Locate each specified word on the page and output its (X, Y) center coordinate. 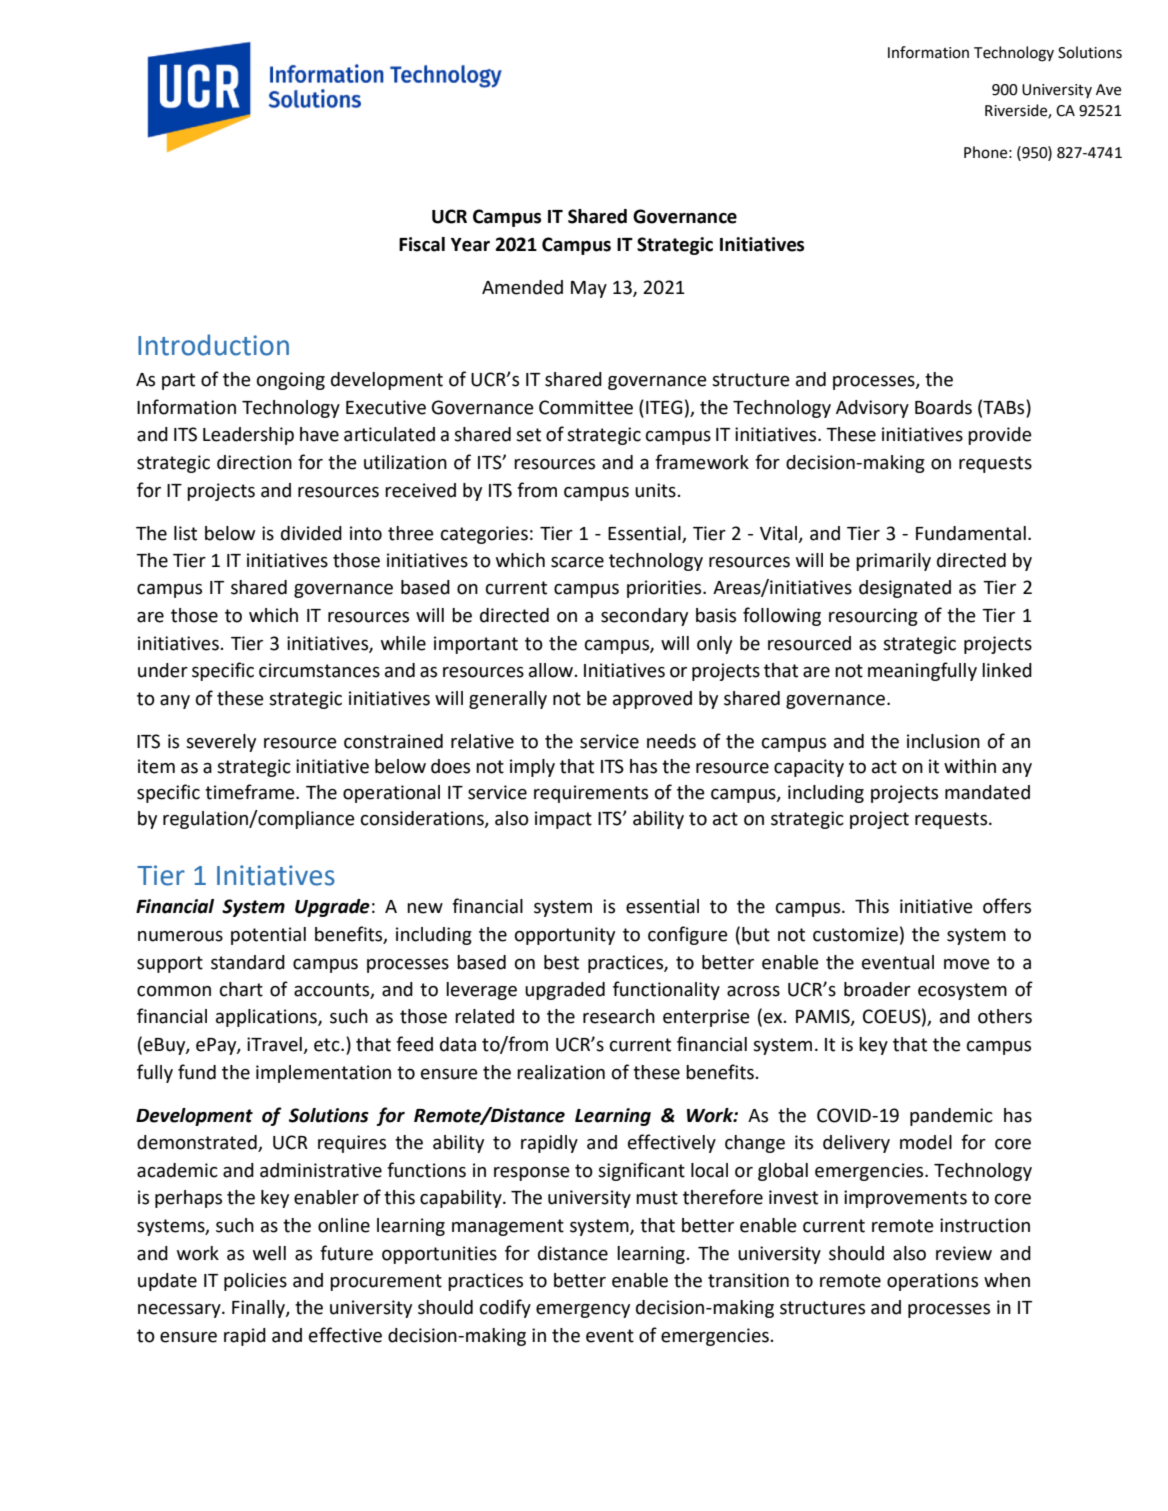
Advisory (872, 409)
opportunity (565, 936)
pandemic (951, 1117)
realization (561, 1072)
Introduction (213, 345)
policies (255, 1282)
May (589, 289)
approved (652, 700)
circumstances (319, 670)
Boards (943, 407)
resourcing (873, 617)
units (655, 490)
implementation (323, 1074)
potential (268, 936)
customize (855, 934)
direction (254, 462)
